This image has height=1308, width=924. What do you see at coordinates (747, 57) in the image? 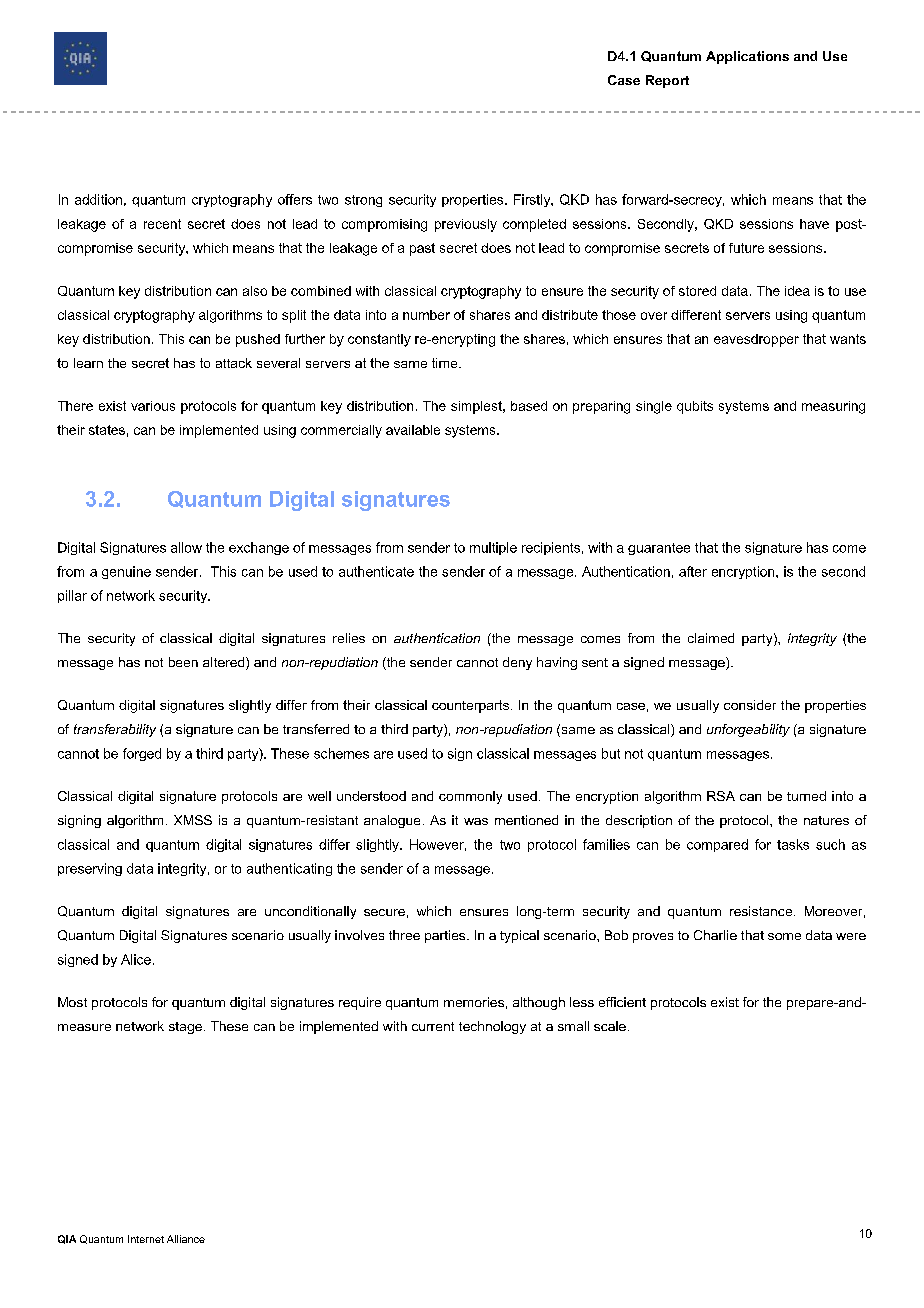
I see `Applications` at bounding box center [747, 57].
